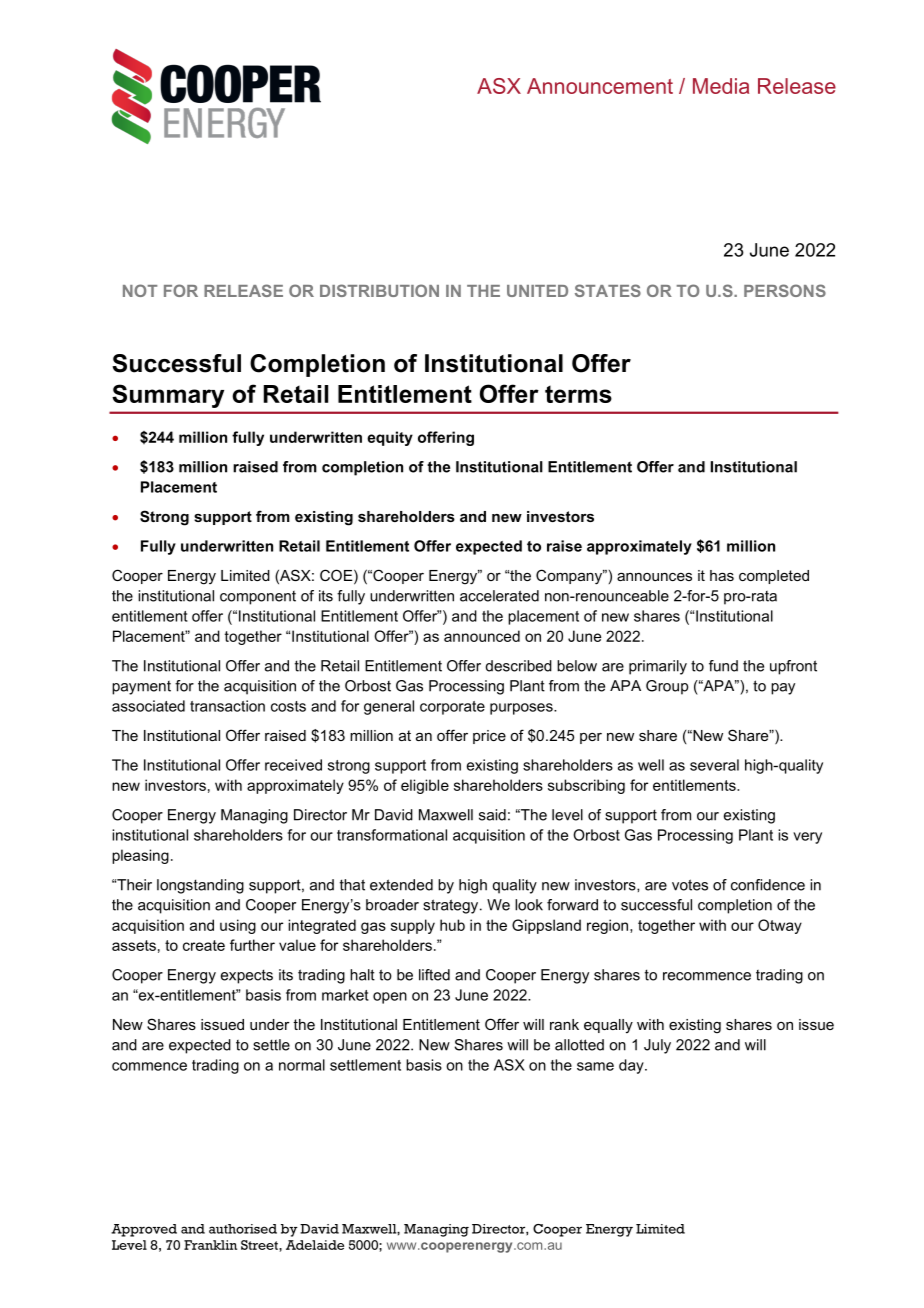 This page has height=1308, width=924. I want to click on longstanding, so click(200, 886).
